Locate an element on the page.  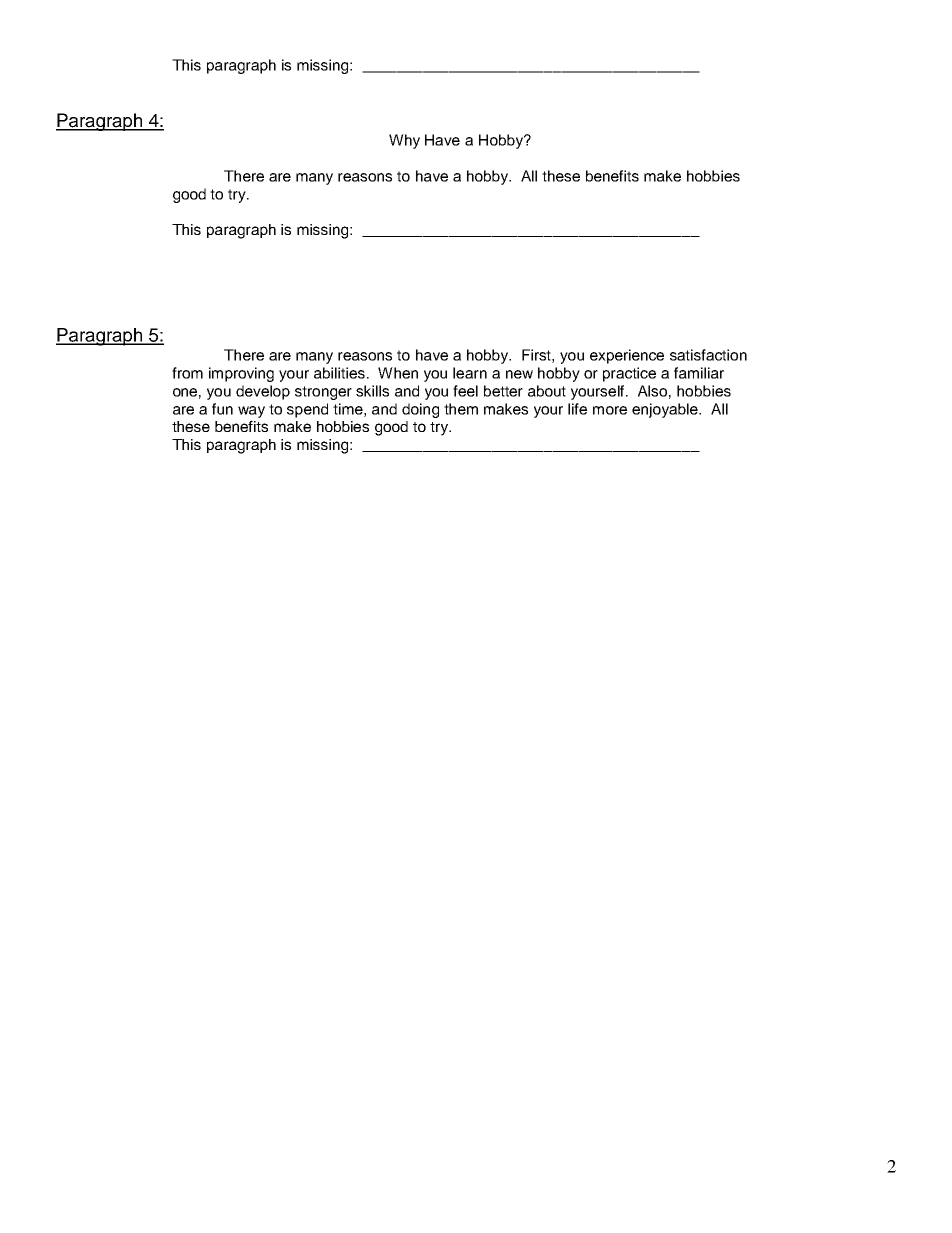
practice is located at coordinates (629, 374).
